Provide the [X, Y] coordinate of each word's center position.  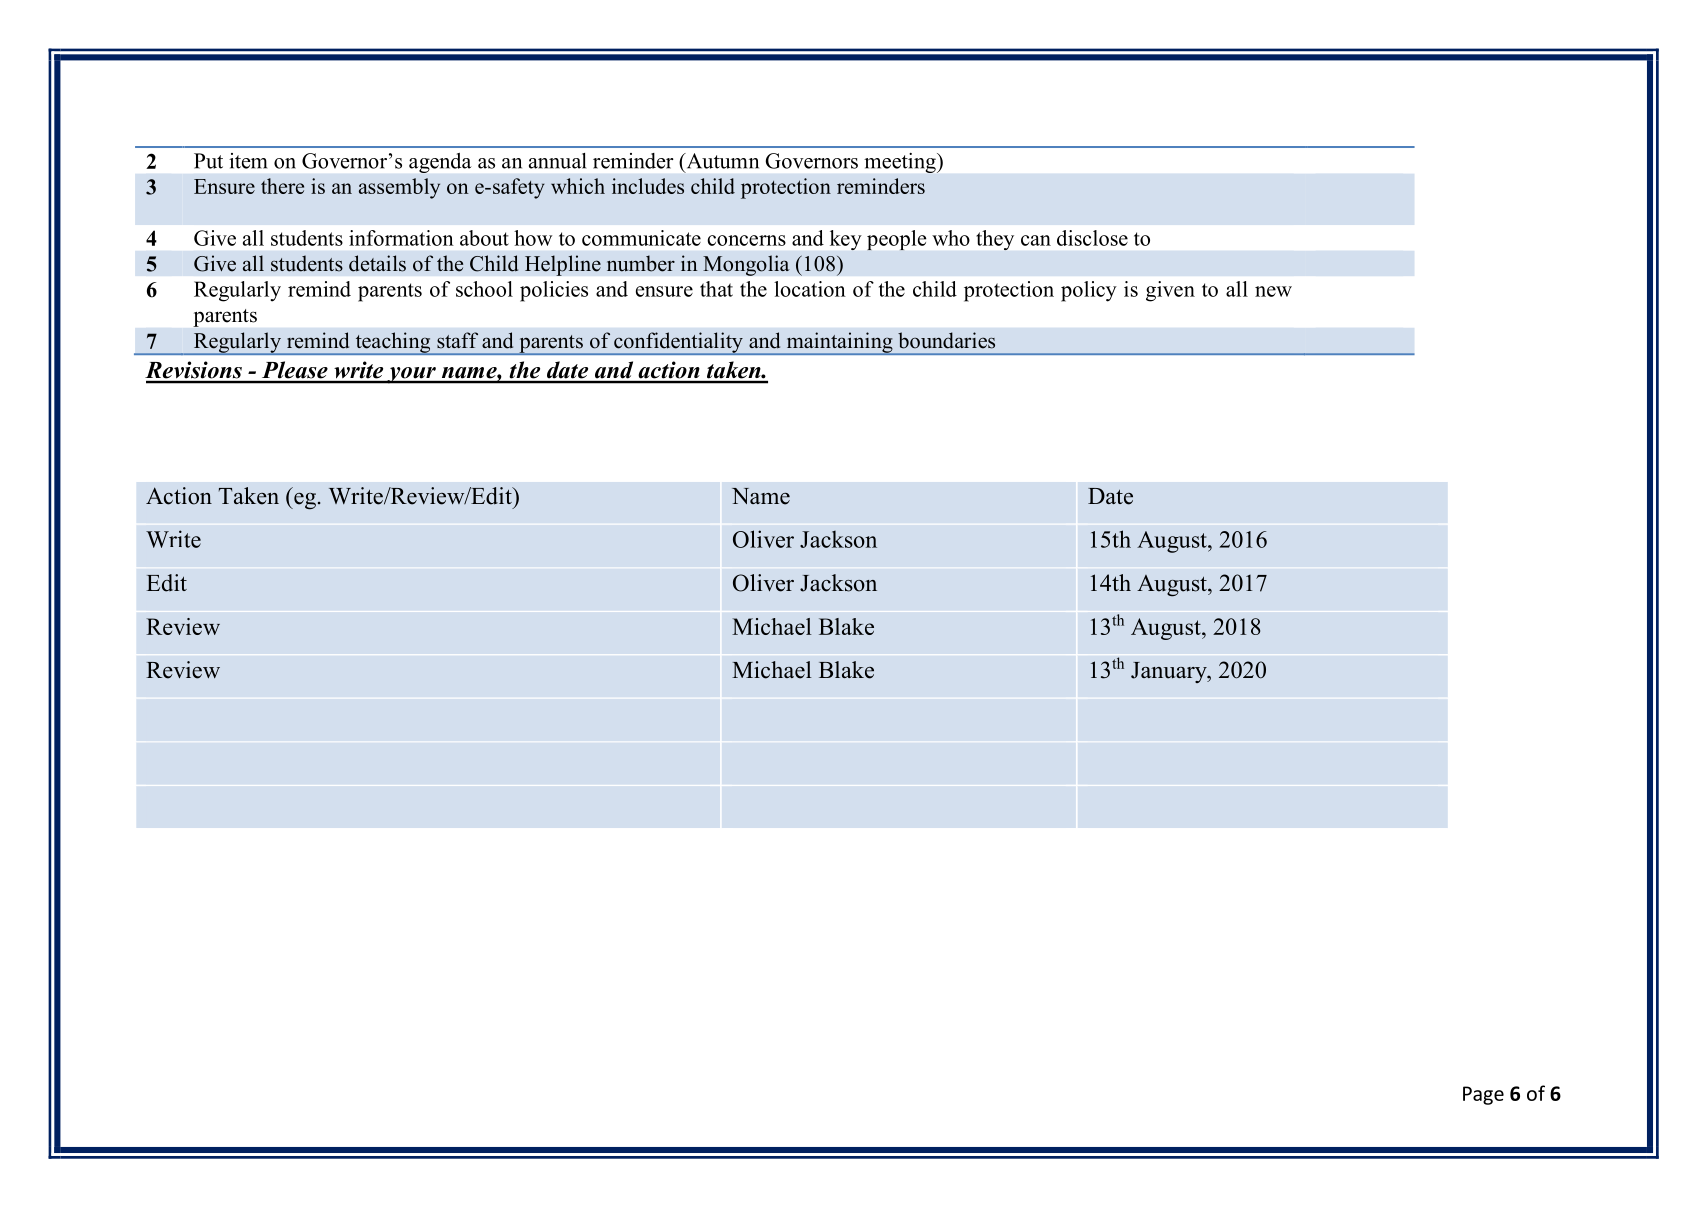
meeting [901, 163]
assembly [399, 188]
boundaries [946, 340]
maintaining [839, 343]
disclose [1092, 238]
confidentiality [678, 343]
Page [1483, 1095]
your [411, 375]
